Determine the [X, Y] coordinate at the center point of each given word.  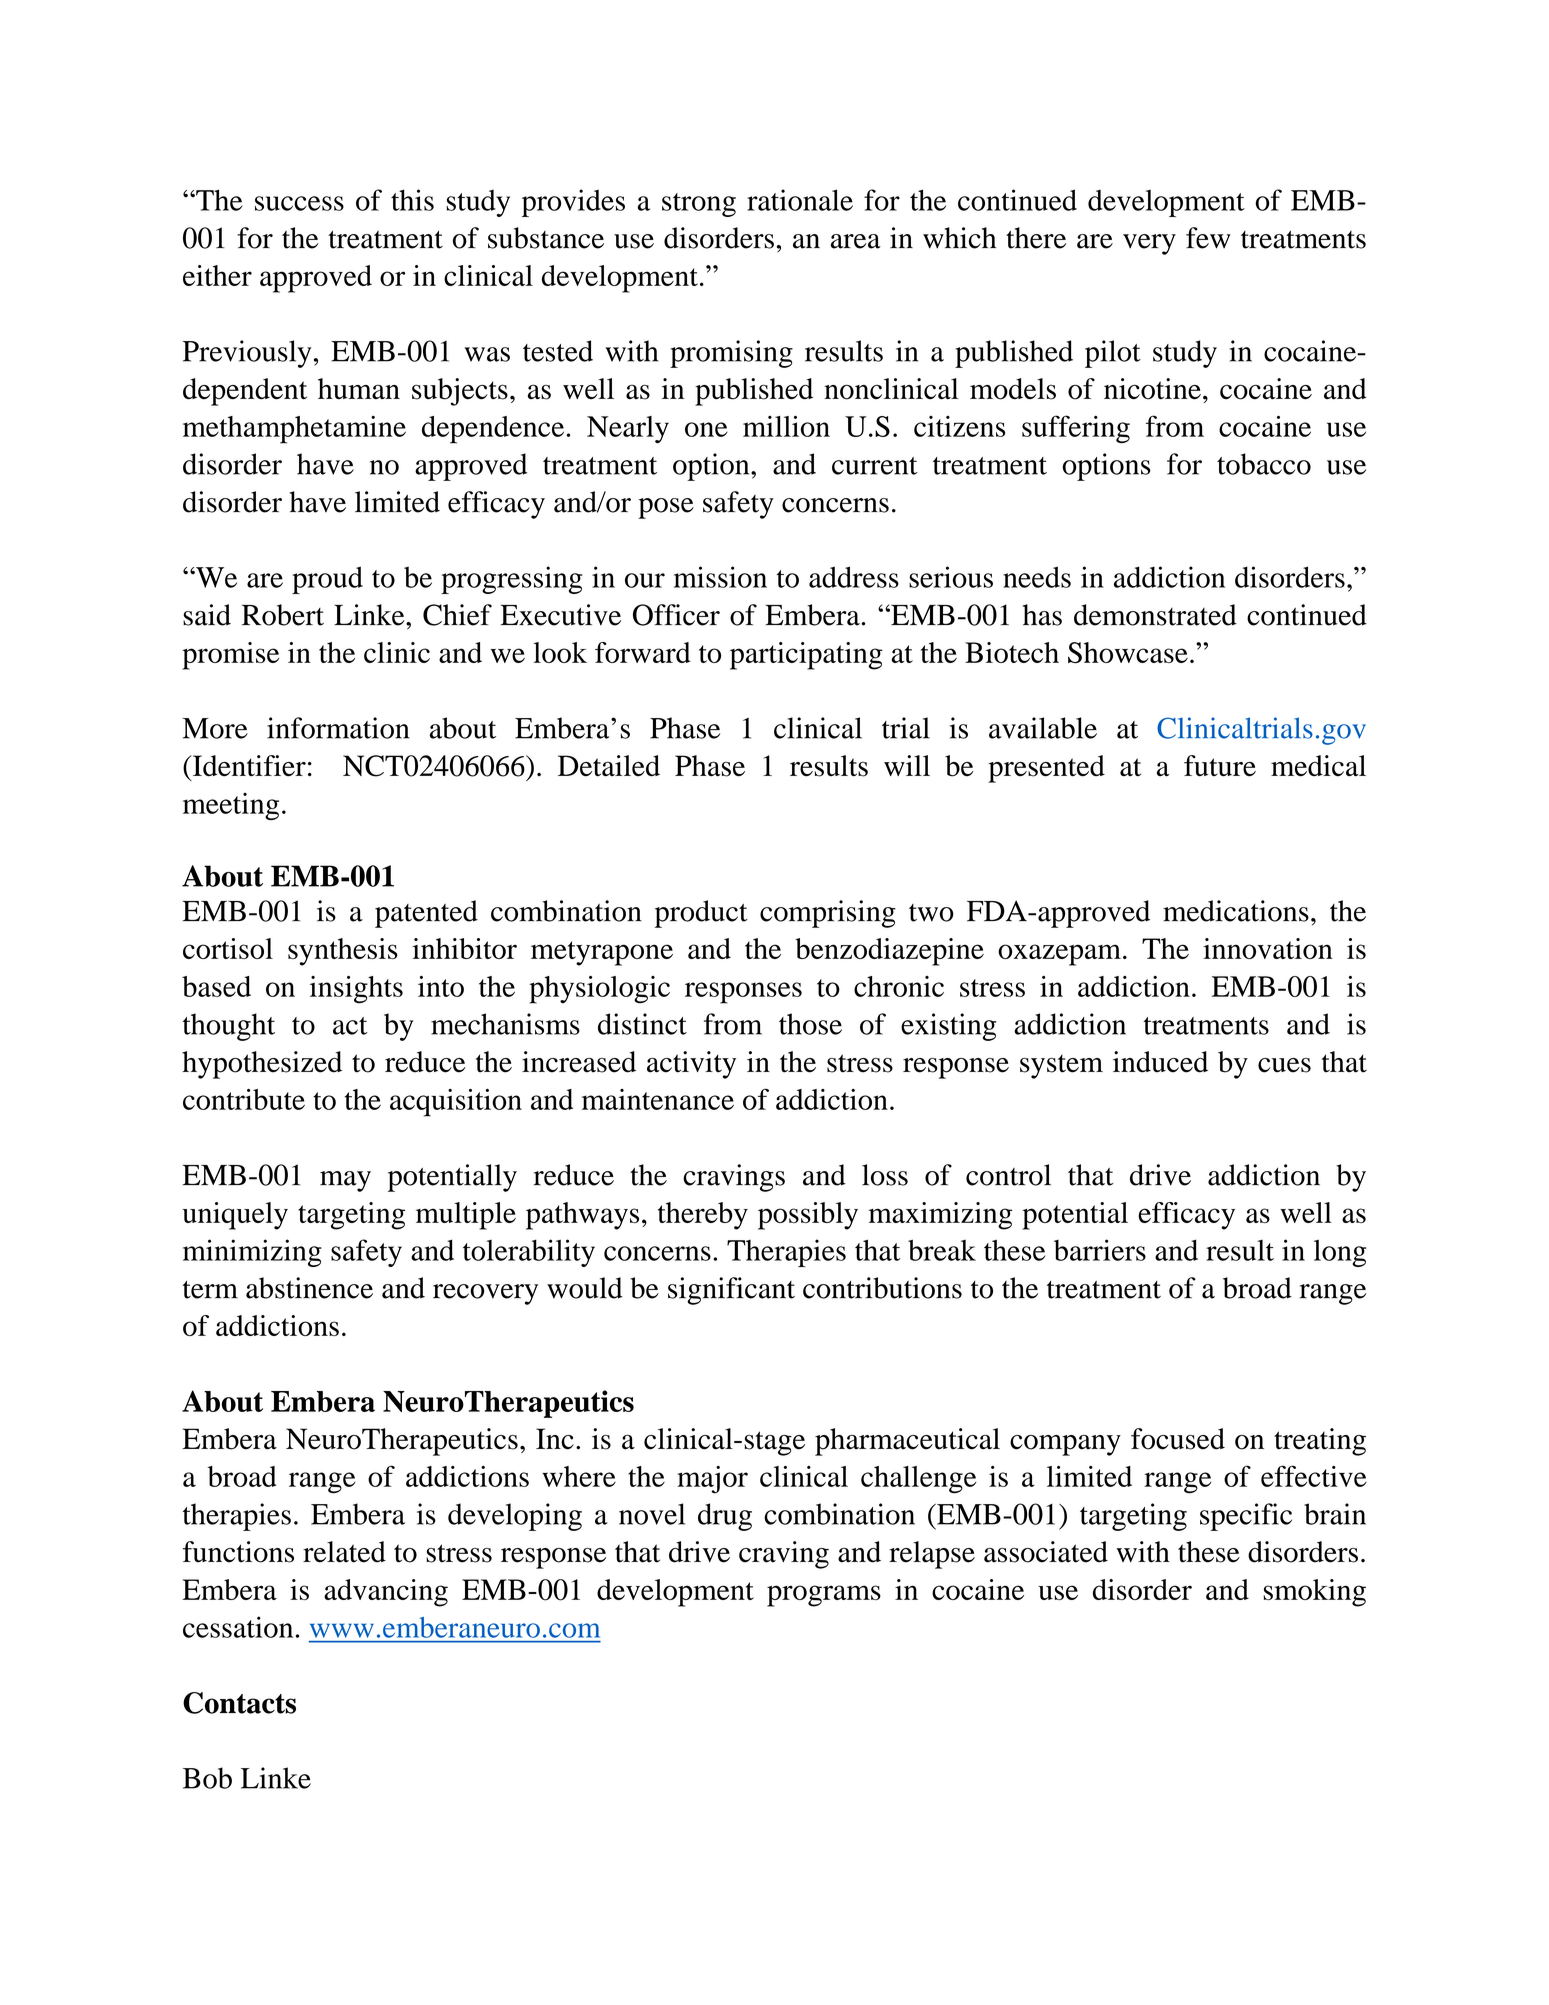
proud [327, 580]
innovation [1268, 948]
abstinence [309, 1288]
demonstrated [1155, 615]
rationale [800, 200]
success [299, 203]
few [1208, 238]
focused [1178, 1439]
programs [824, 1596]
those [810, 1024]
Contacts [239, 1703]
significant [731, 1291]
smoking [1314, 1593]
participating [806, 656]
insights [356, 990]
